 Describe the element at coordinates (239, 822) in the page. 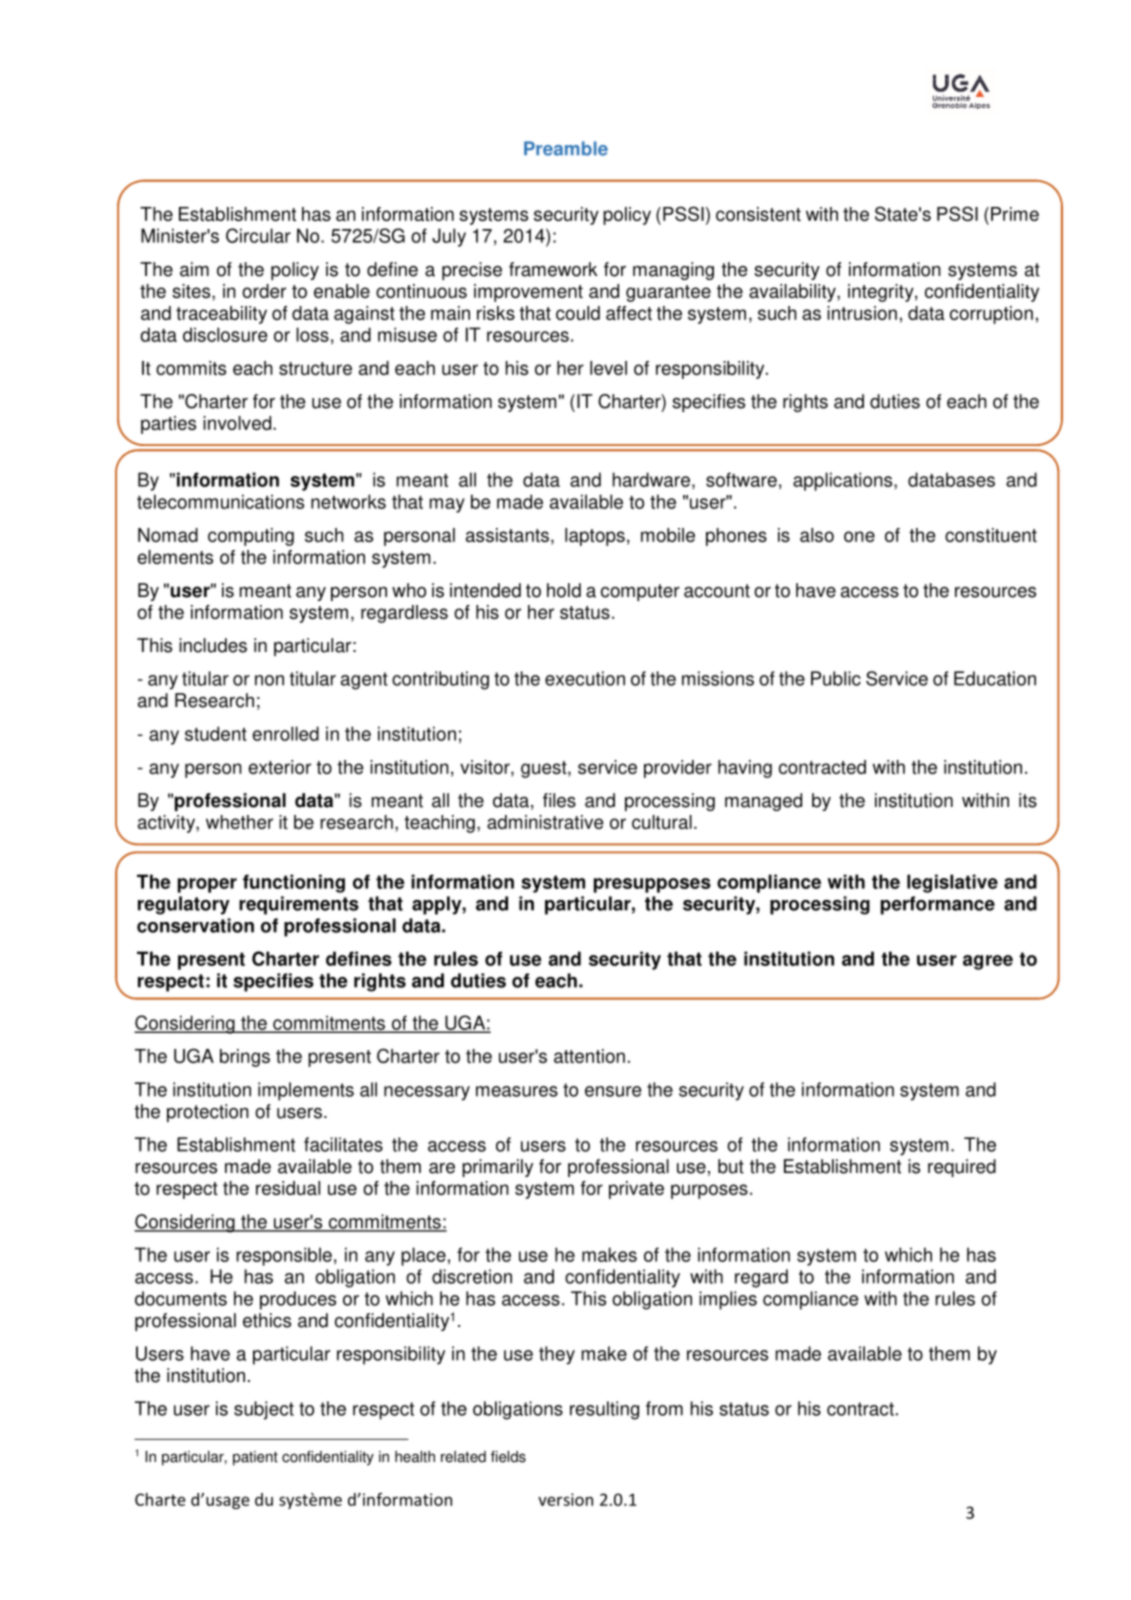

I see `whether` at that location.
